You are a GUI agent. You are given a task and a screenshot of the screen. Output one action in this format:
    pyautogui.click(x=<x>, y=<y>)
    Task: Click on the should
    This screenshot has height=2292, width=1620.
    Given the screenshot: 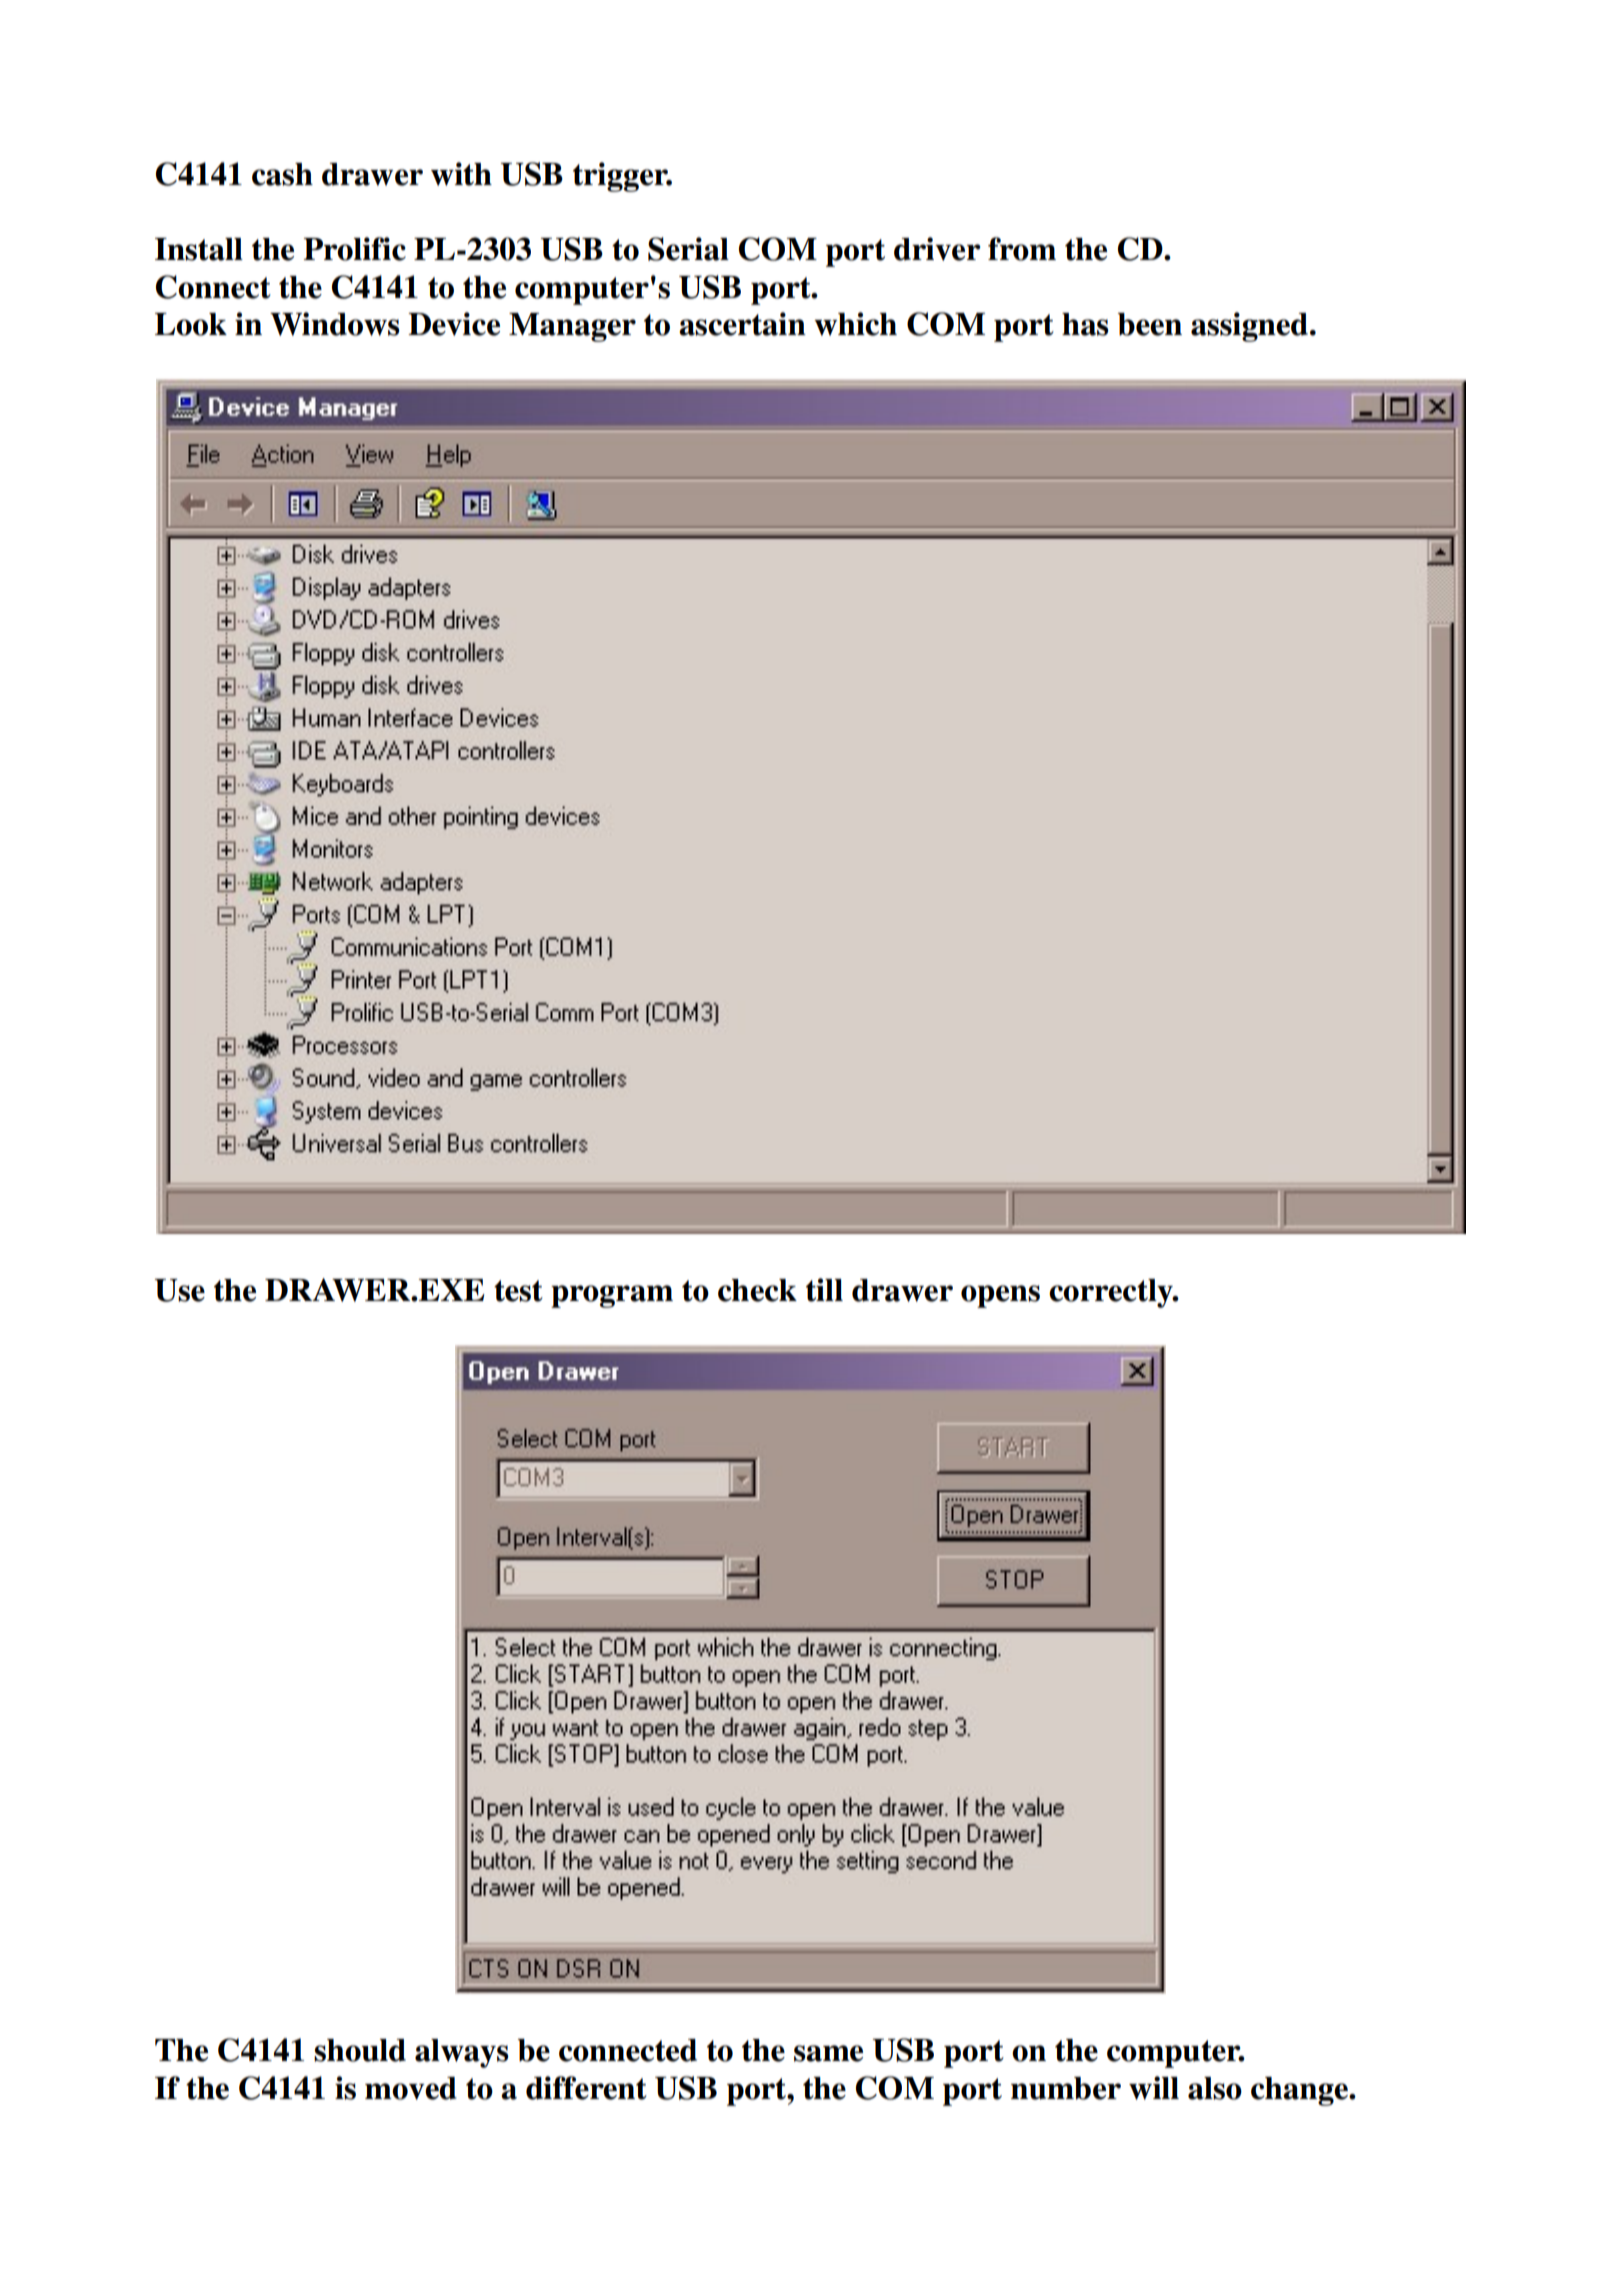 What is the action you would take?
    pyautogui.click(x=360, y=2050)
